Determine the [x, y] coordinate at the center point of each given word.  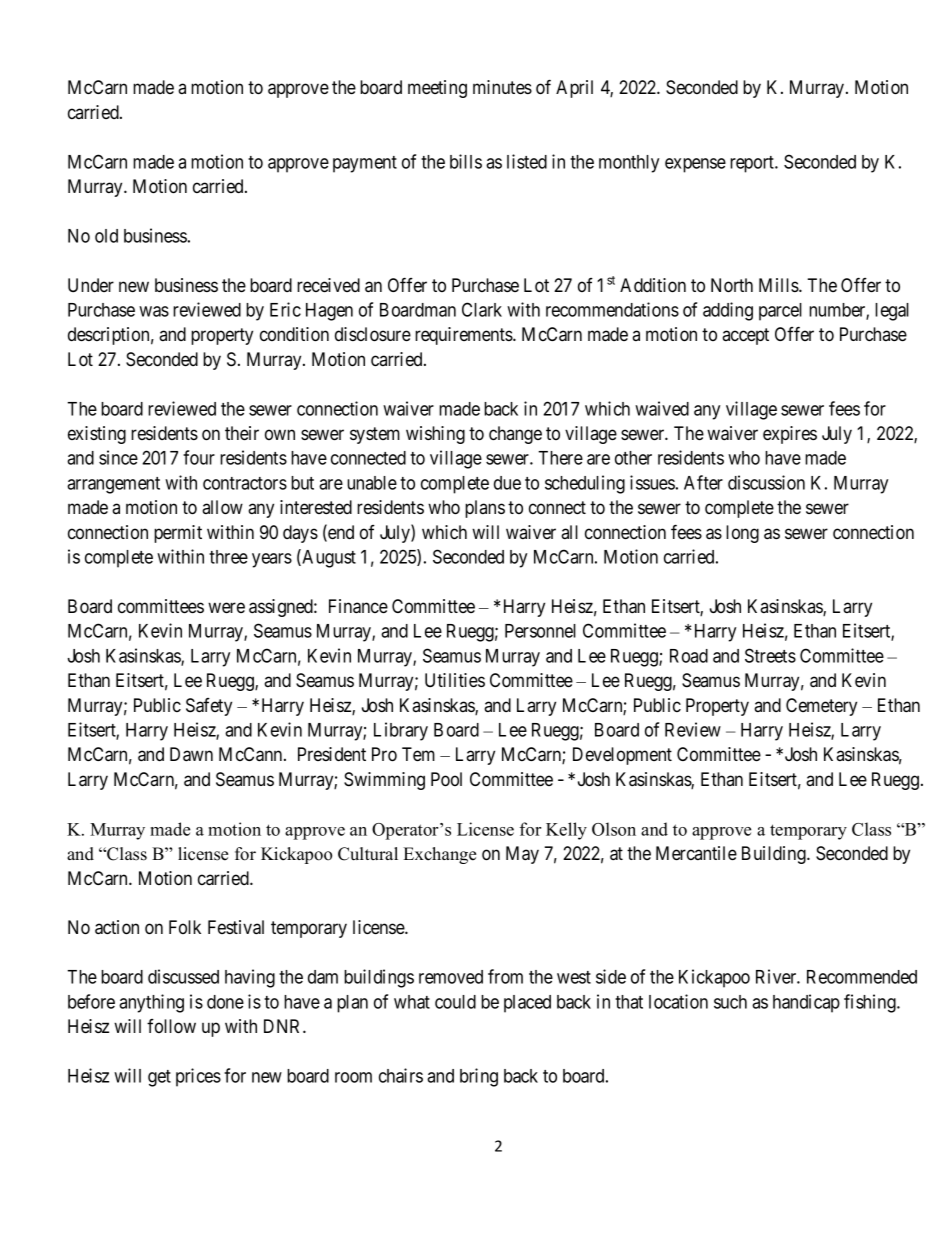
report [753, 164]
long [742, 534]
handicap [806, 1003]
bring [479, 1077]
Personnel [540, 631]
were [226, 607]
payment [365, 164]
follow [171, 1026]
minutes [502, 87]
